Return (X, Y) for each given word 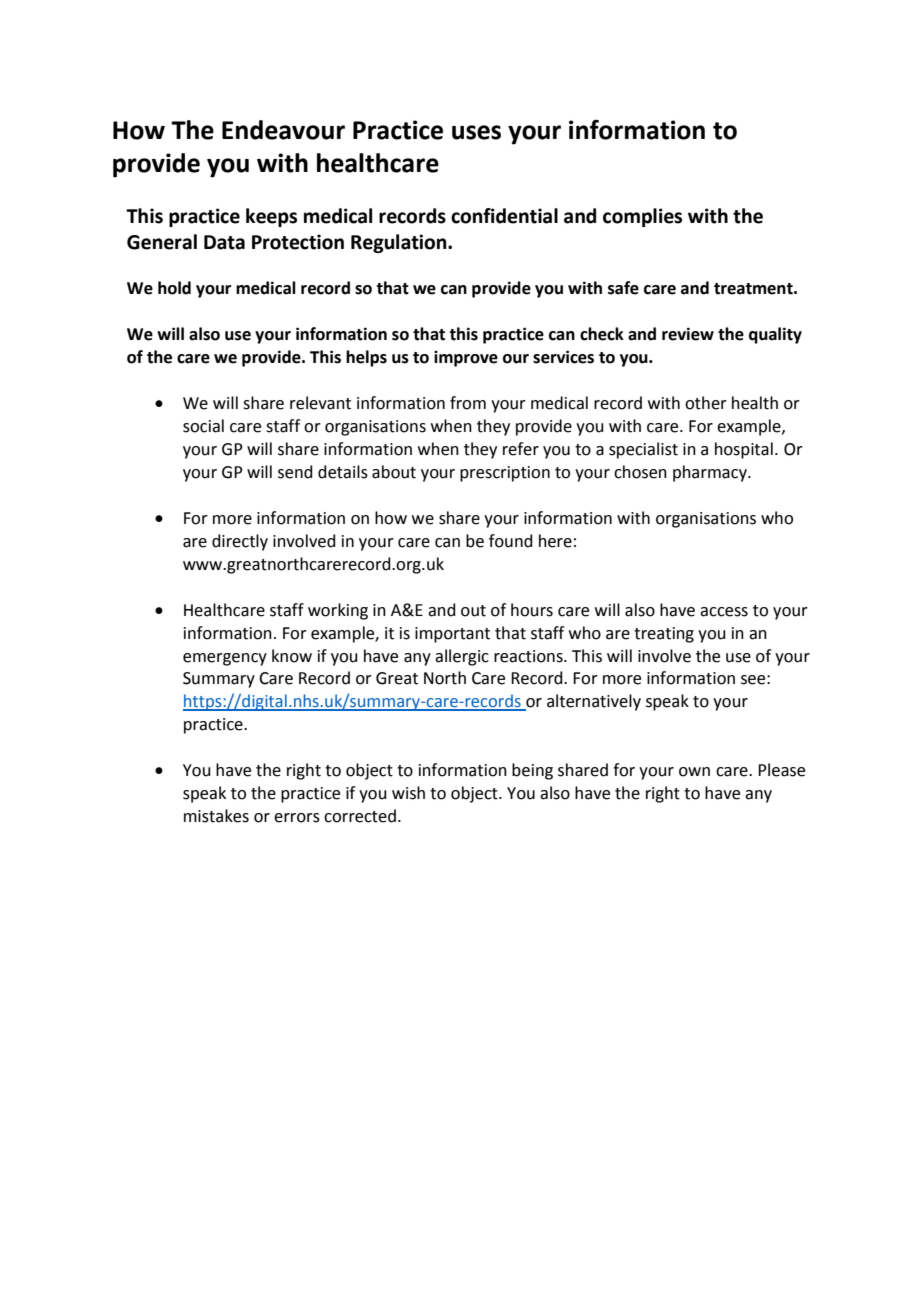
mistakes (216, 816)
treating (664, 635)
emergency (225, 659)
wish (408, 793)
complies (642, 217)
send (295, 472)
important (452, 635)
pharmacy (711, 473)
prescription (505, 474)
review (688, 334)
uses (476, 132)
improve (466, 359)
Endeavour (283, 130)
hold (174, 288)
